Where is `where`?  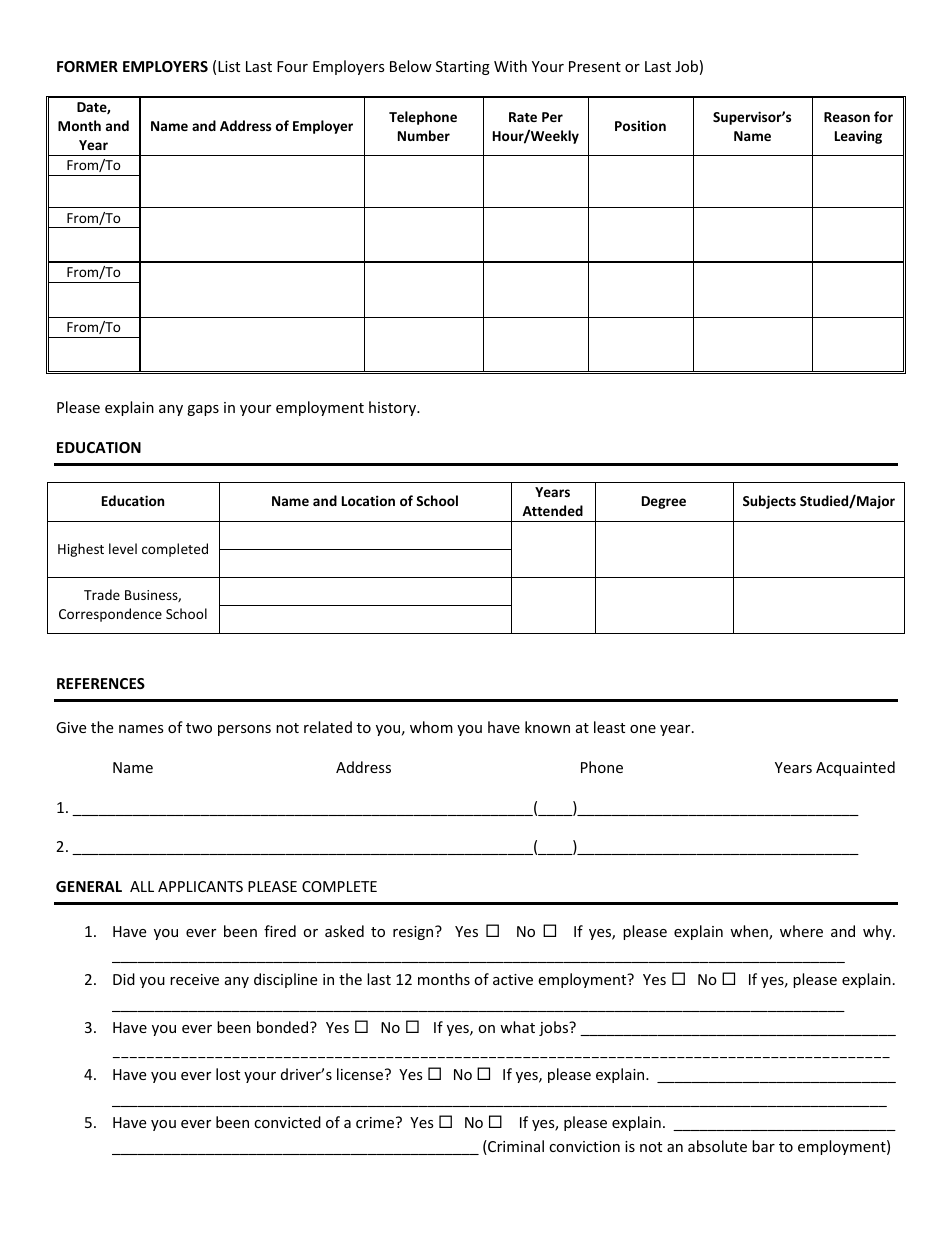 where is located at coordinates (801, 931).
